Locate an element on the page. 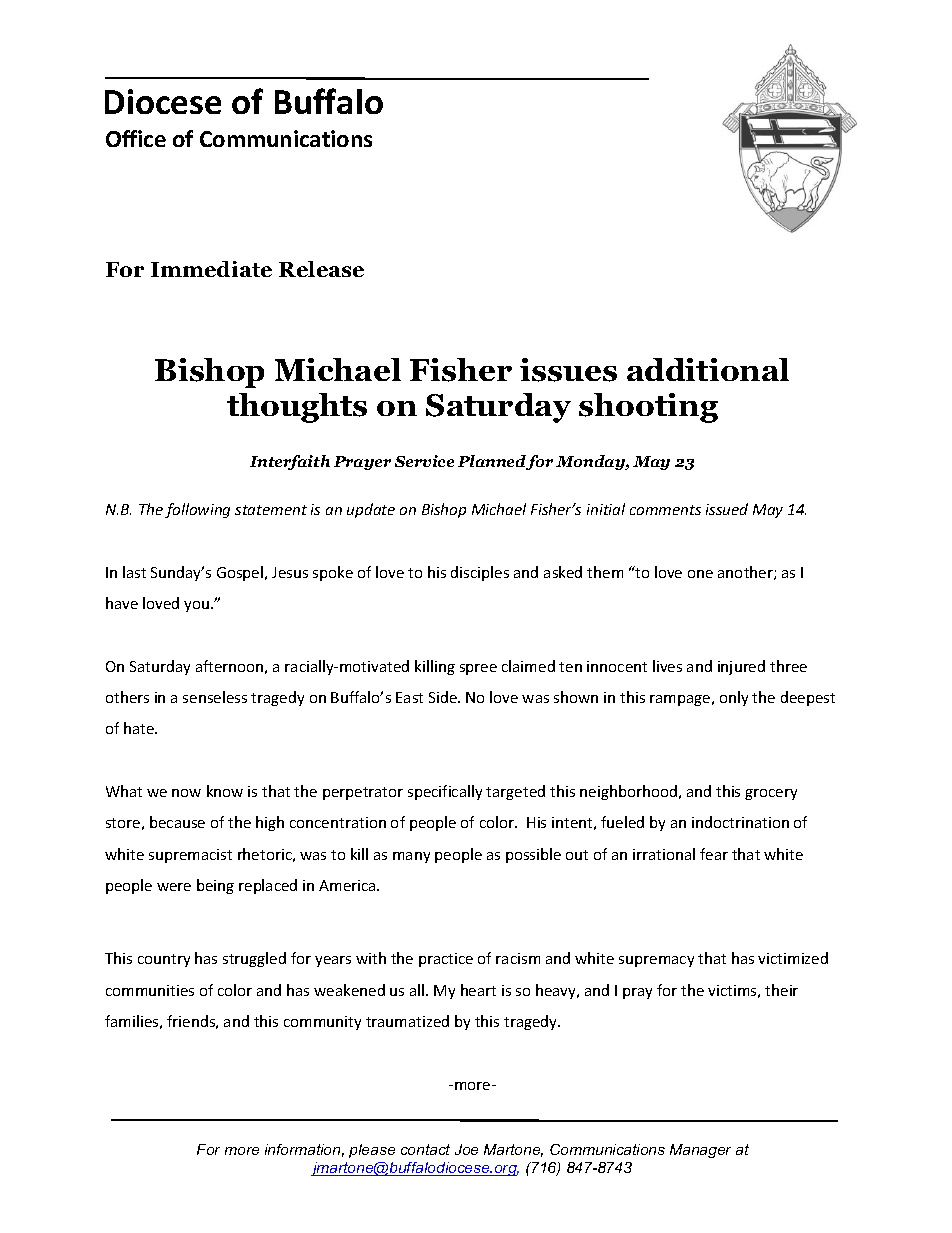 The image size is (952, 1233). indoctrination is located at coordinates (740, 822).
